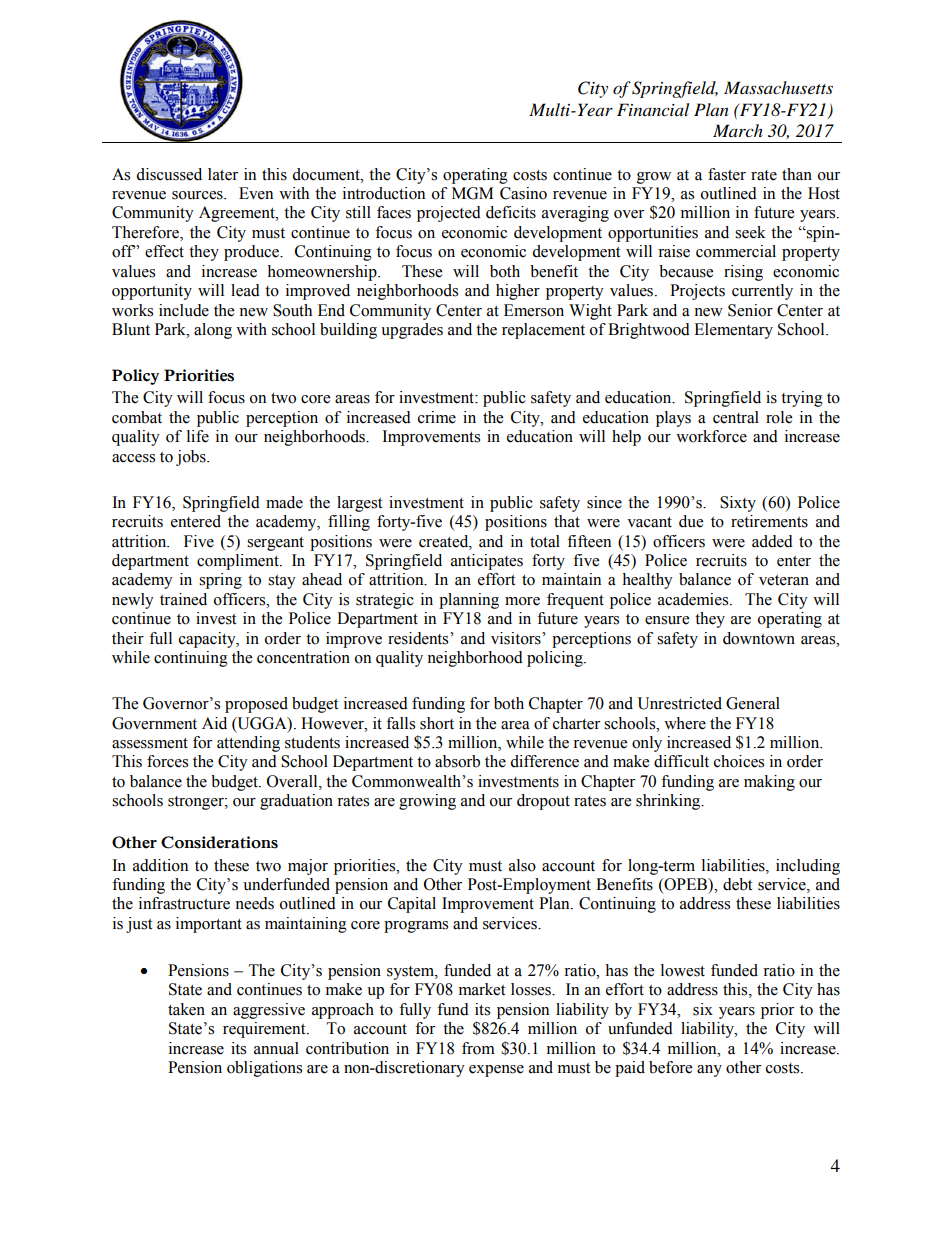  I want to click on veteran, so click(784, 580).
